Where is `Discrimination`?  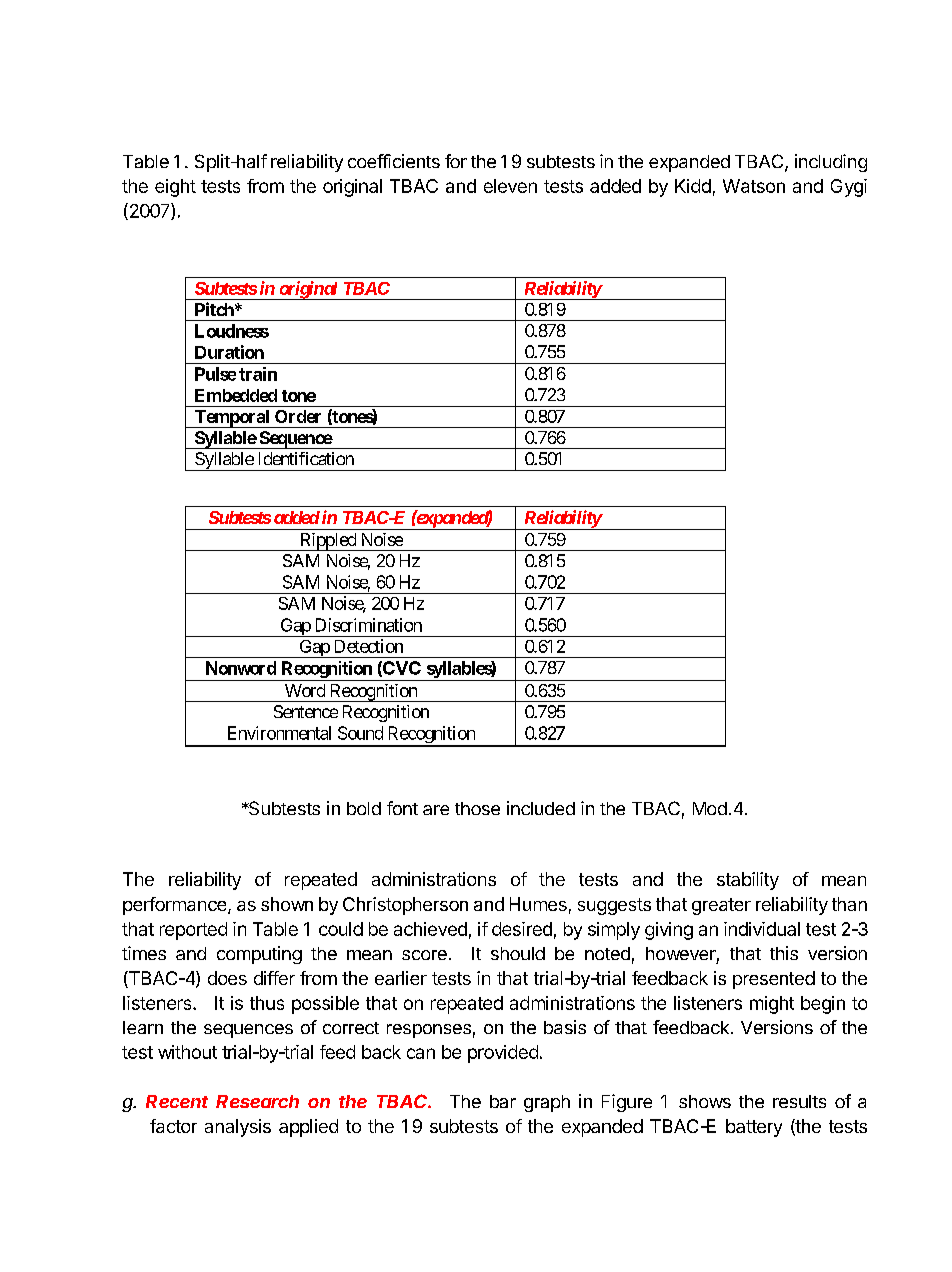
Discrimination is located at coordinates (369, 625).
